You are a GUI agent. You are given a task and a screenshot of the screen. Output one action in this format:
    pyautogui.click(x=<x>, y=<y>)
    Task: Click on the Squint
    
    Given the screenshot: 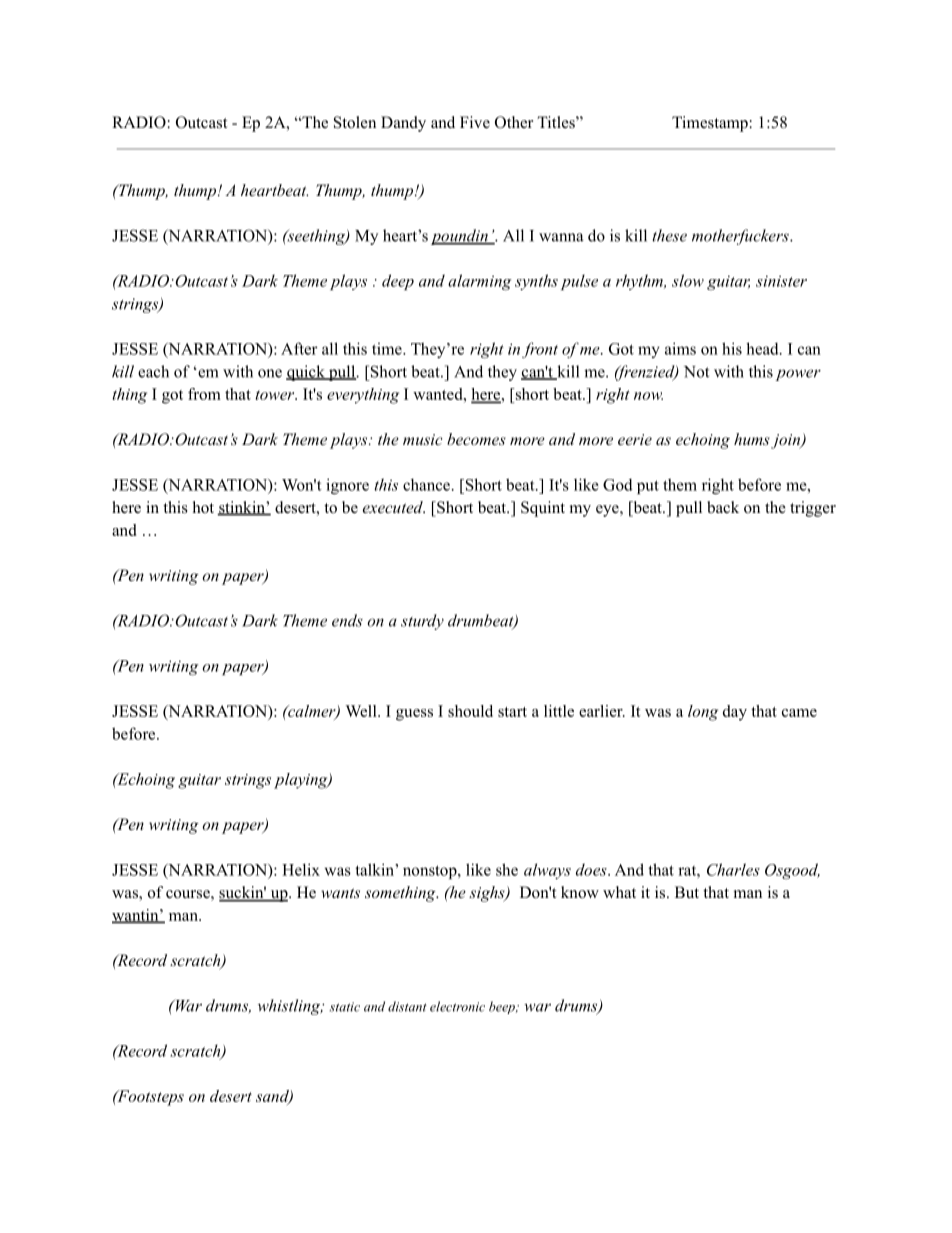 What is the action you would take?
    pyautogui.click(x=543, y=509)
